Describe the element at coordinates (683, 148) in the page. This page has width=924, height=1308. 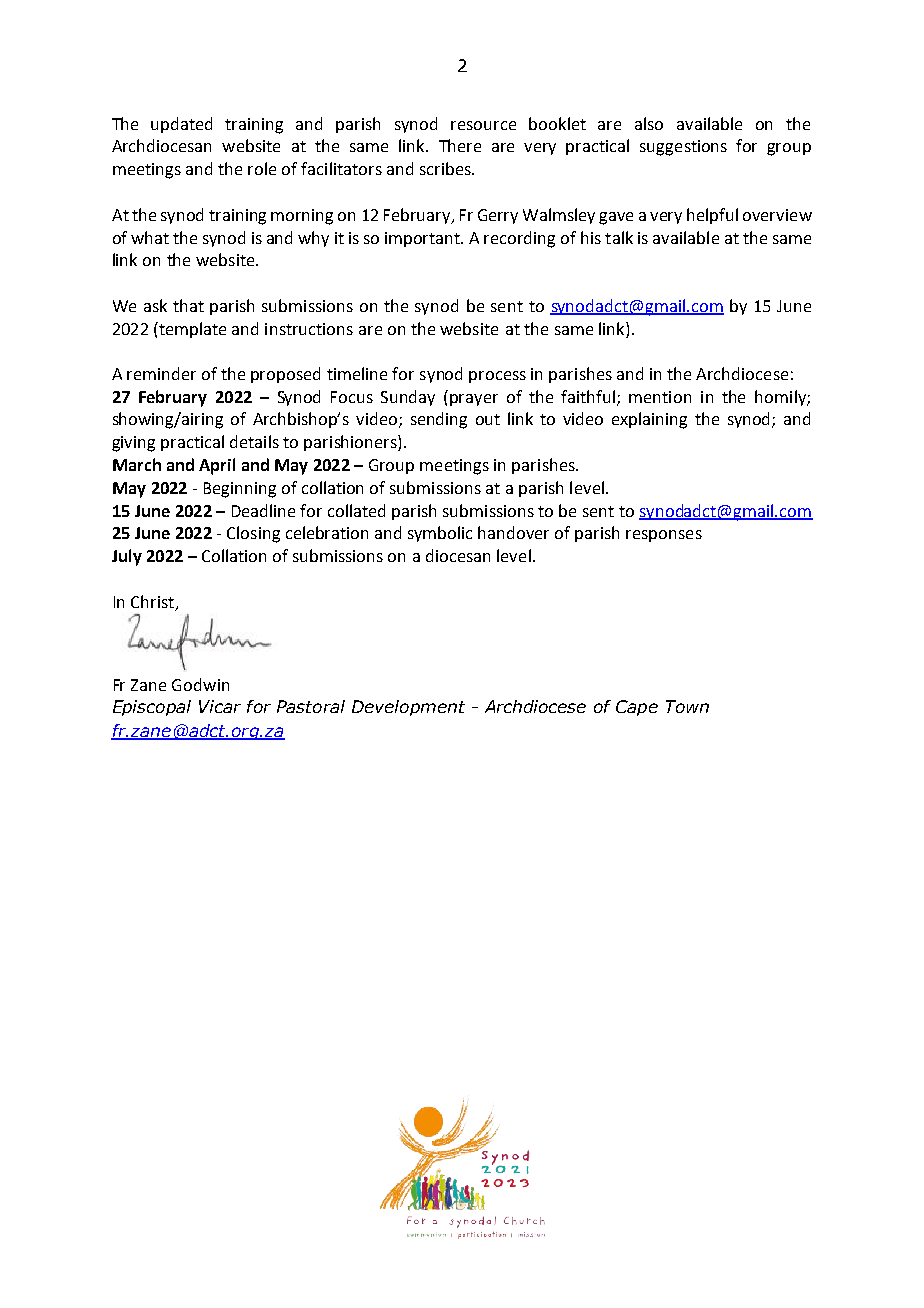
I see `suggestions` at that location.
